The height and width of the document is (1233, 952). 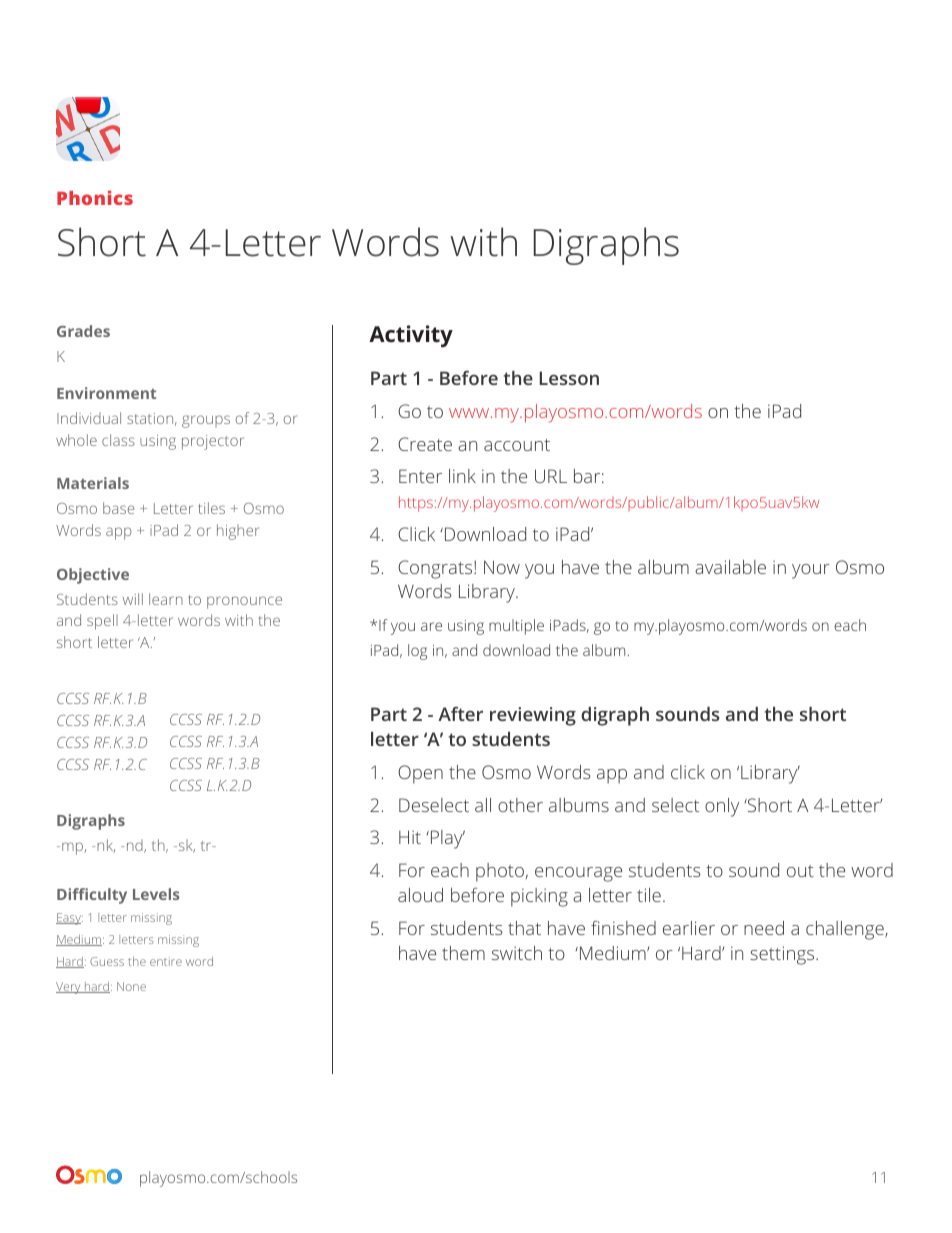 What do you see at coordinates (411, 336) in the document?
I see `Activity` at bounding box center [411, 336].
